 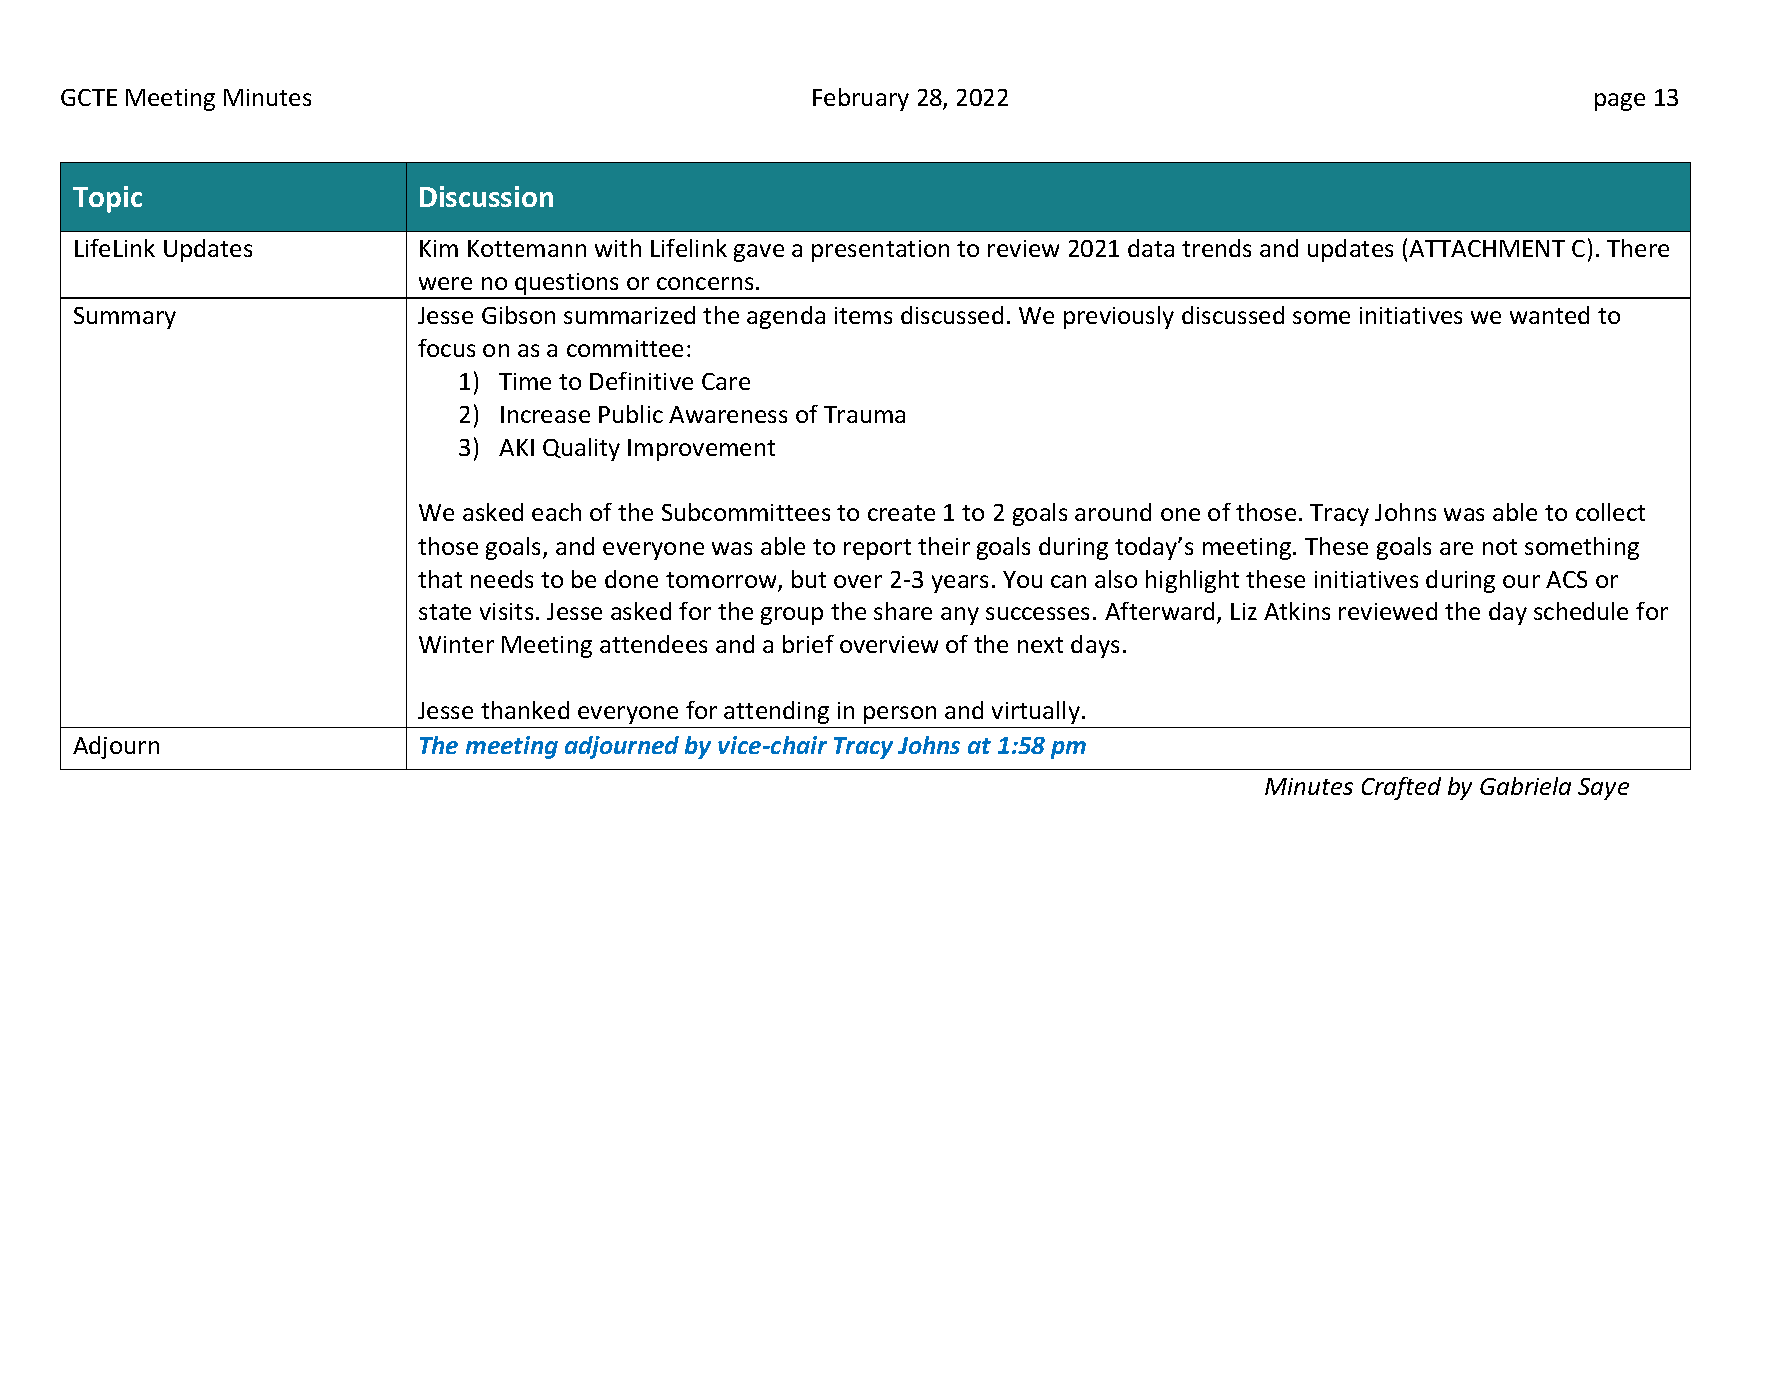 What do you see at coordinates (861, 99) in the image?
I see `February` at bounding box center [861, 99].
